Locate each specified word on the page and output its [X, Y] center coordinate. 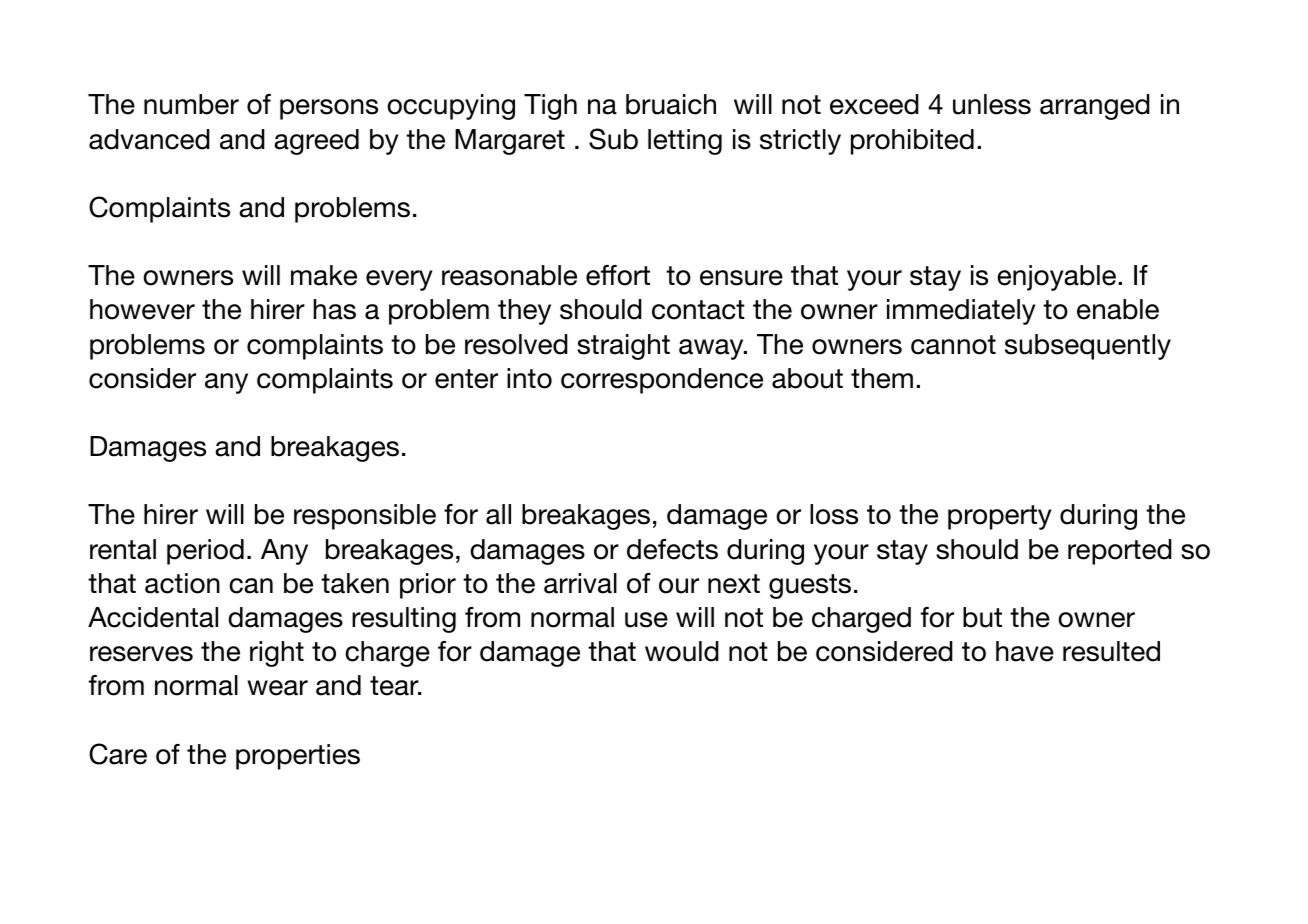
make [324, 275]
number [191, 104]
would [682, 651]
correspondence [662, 381]
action [182, 583]
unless [992, 104]
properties [298, 757]
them [882, 378]
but [982, 617]
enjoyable [1056, 278]
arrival [580, 583]
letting [685, 142]
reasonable [509, 275]
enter [466, 379]
